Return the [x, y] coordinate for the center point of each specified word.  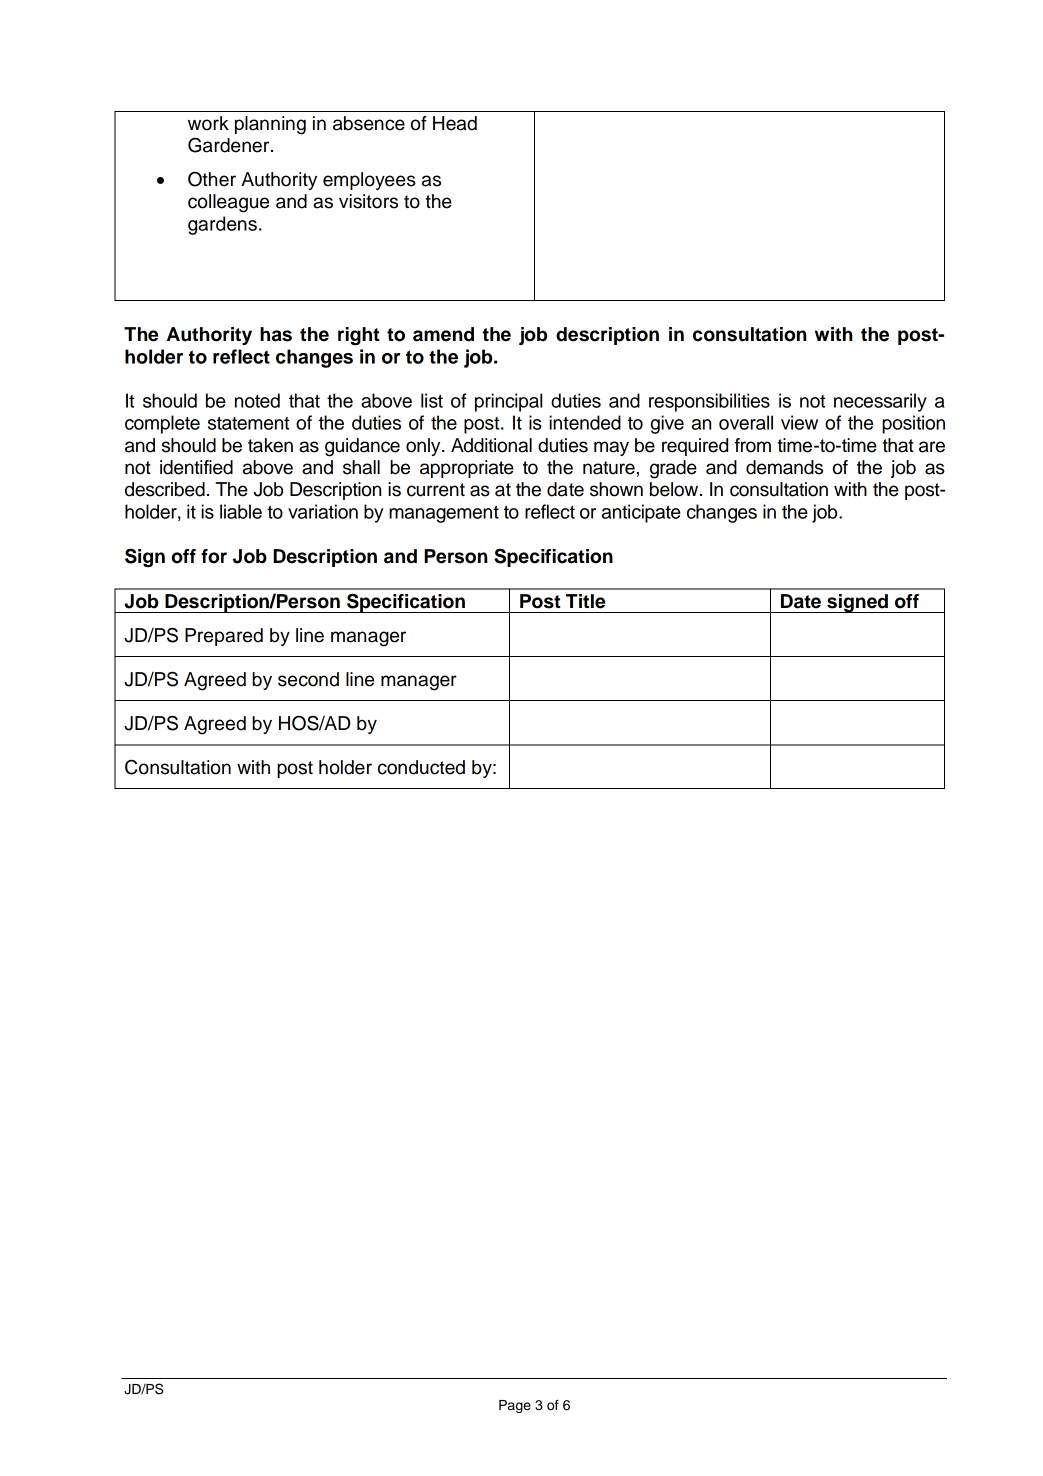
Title [585, 601]
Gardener [230, 145]
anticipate [641, 513]
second [308, 679]
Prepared [224, 637]
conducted [421, 767]
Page [515, 1406]
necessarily [880, 402]
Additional [491, 445]
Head [455, 123]
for [214, 556]
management [444, 514]
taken [270, 445]
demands [784, 467]
